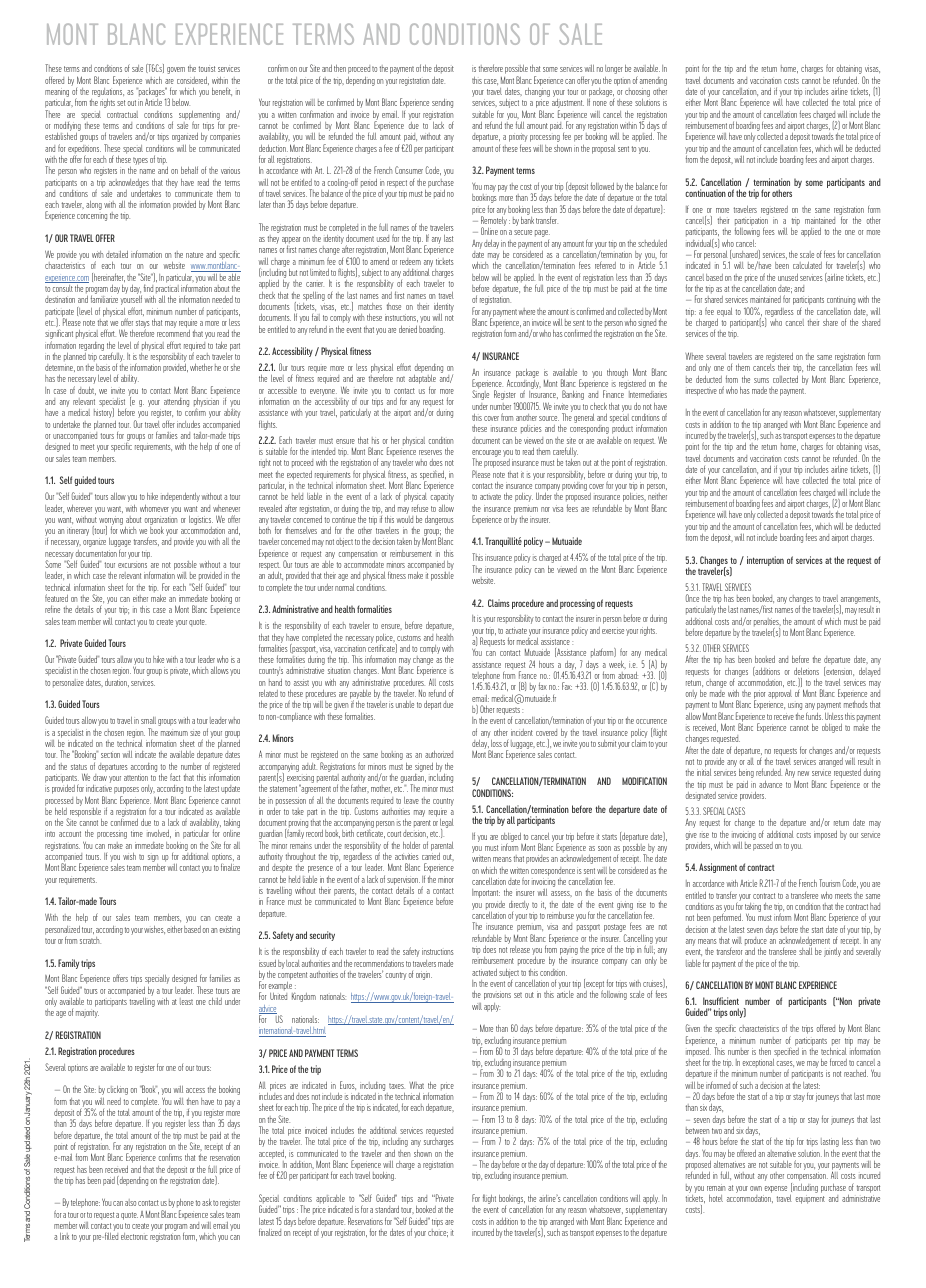 This screenshot has height=1288, width=926. What do you see at coordinates (199, 116) in the screenshot?
I see `supplementing` at bounding box center [199, 116].
